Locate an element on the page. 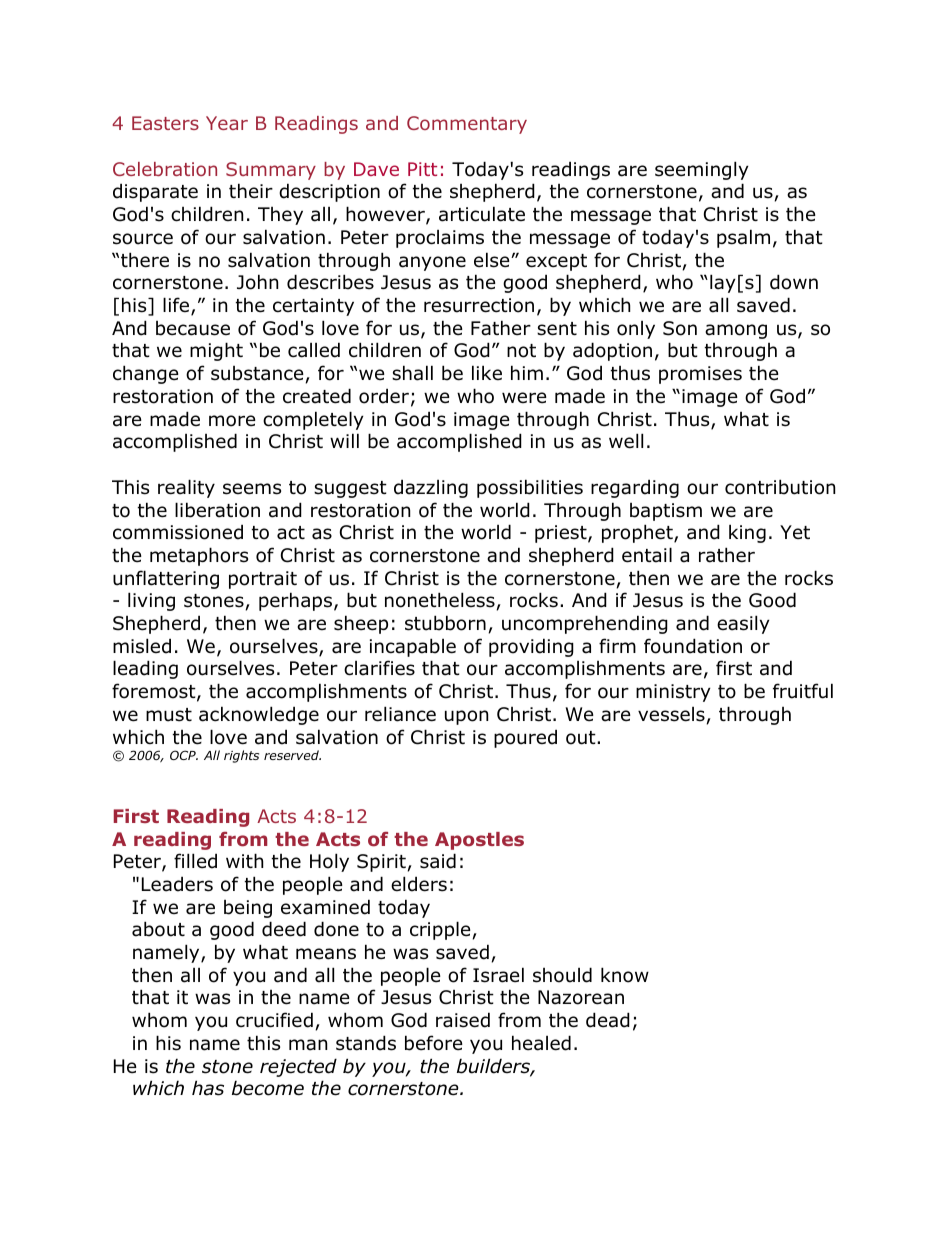  easily is located at coordinates (743, 624).
